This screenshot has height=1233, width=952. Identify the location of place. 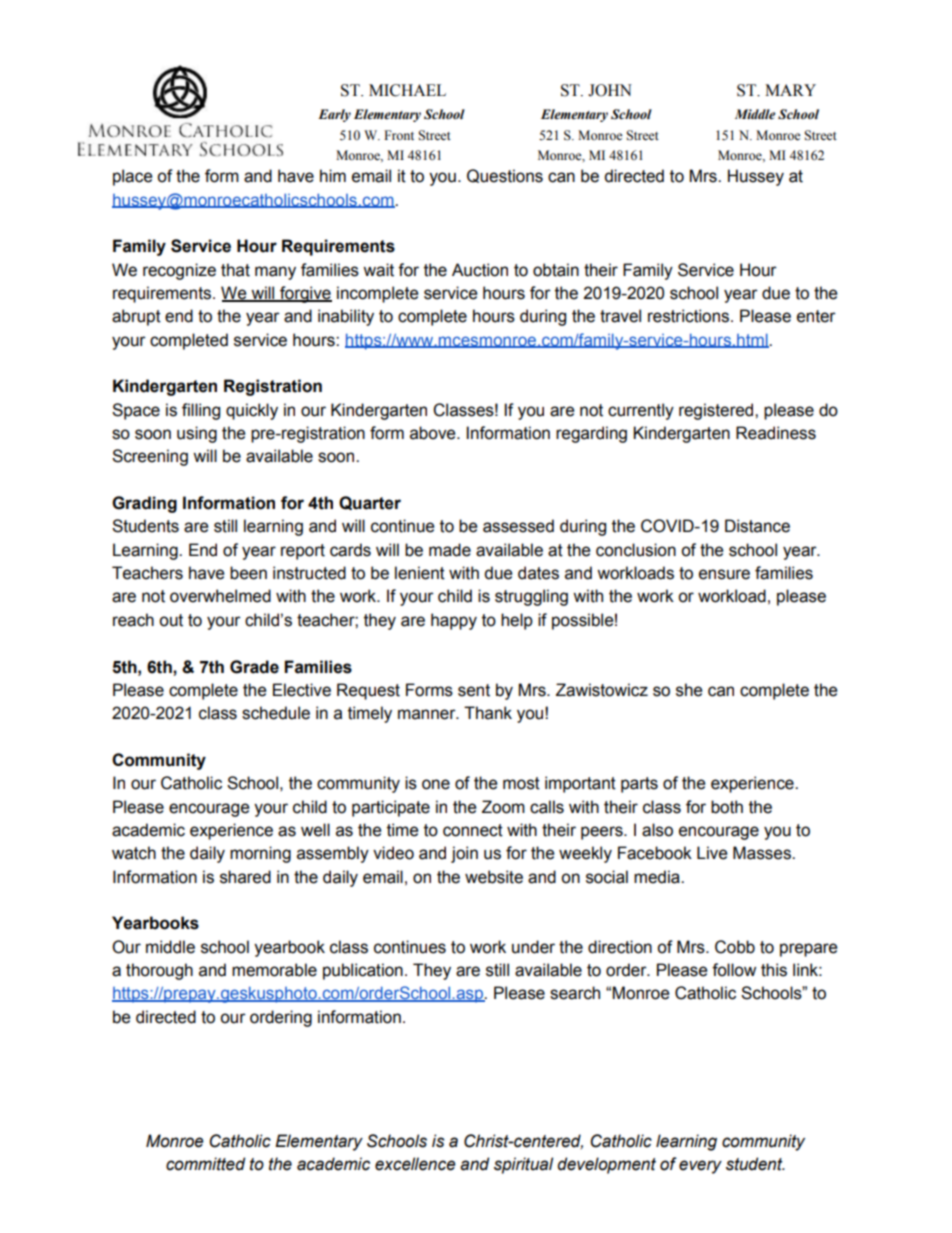
(132, 177).
